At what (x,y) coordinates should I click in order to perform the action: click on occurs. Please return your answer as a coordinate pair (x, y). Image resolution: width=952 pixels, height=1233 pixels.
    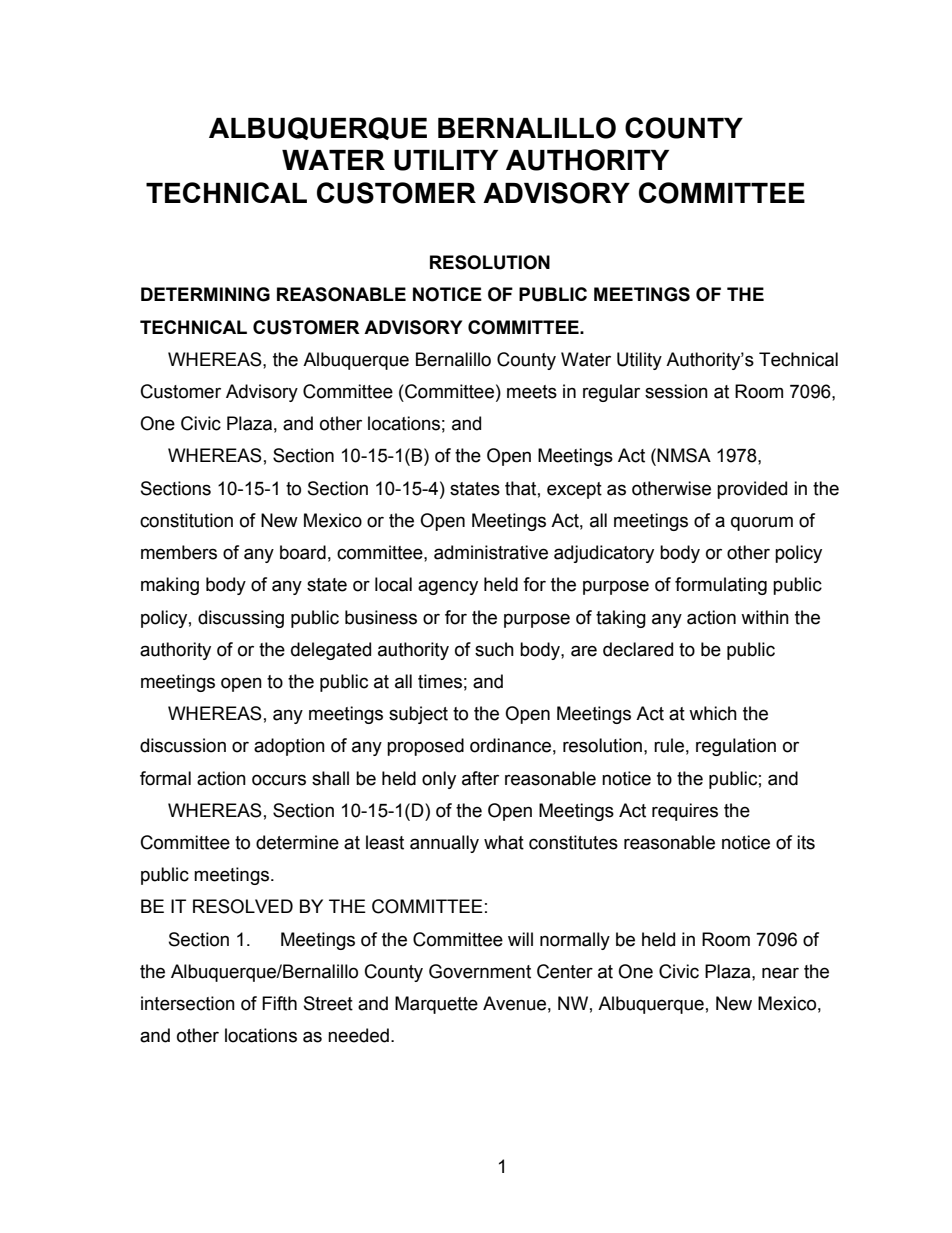
    Looking at the image, I should click on (279, 780).
